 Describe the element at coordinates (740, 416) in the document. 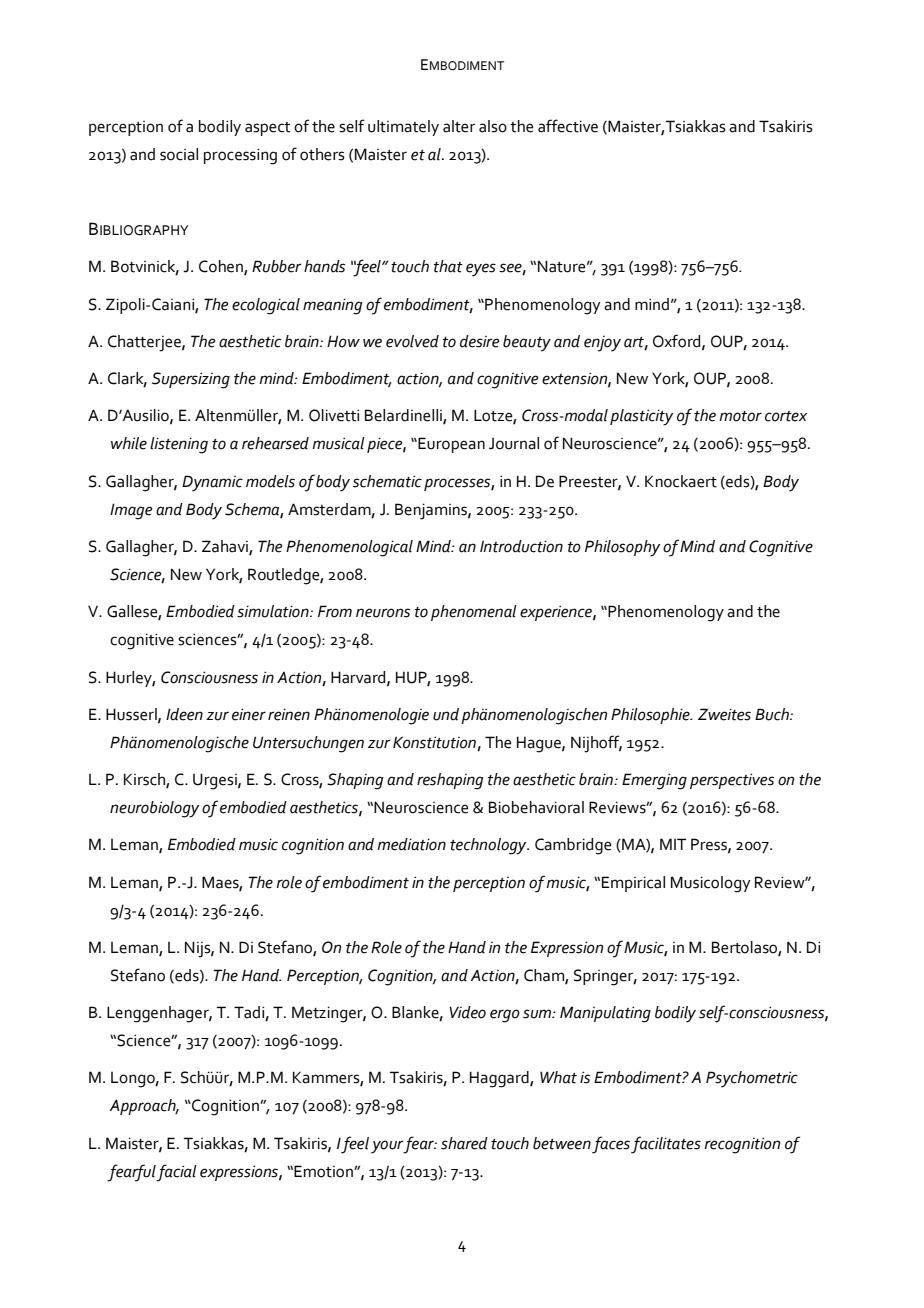

I see `motor` at that location.
